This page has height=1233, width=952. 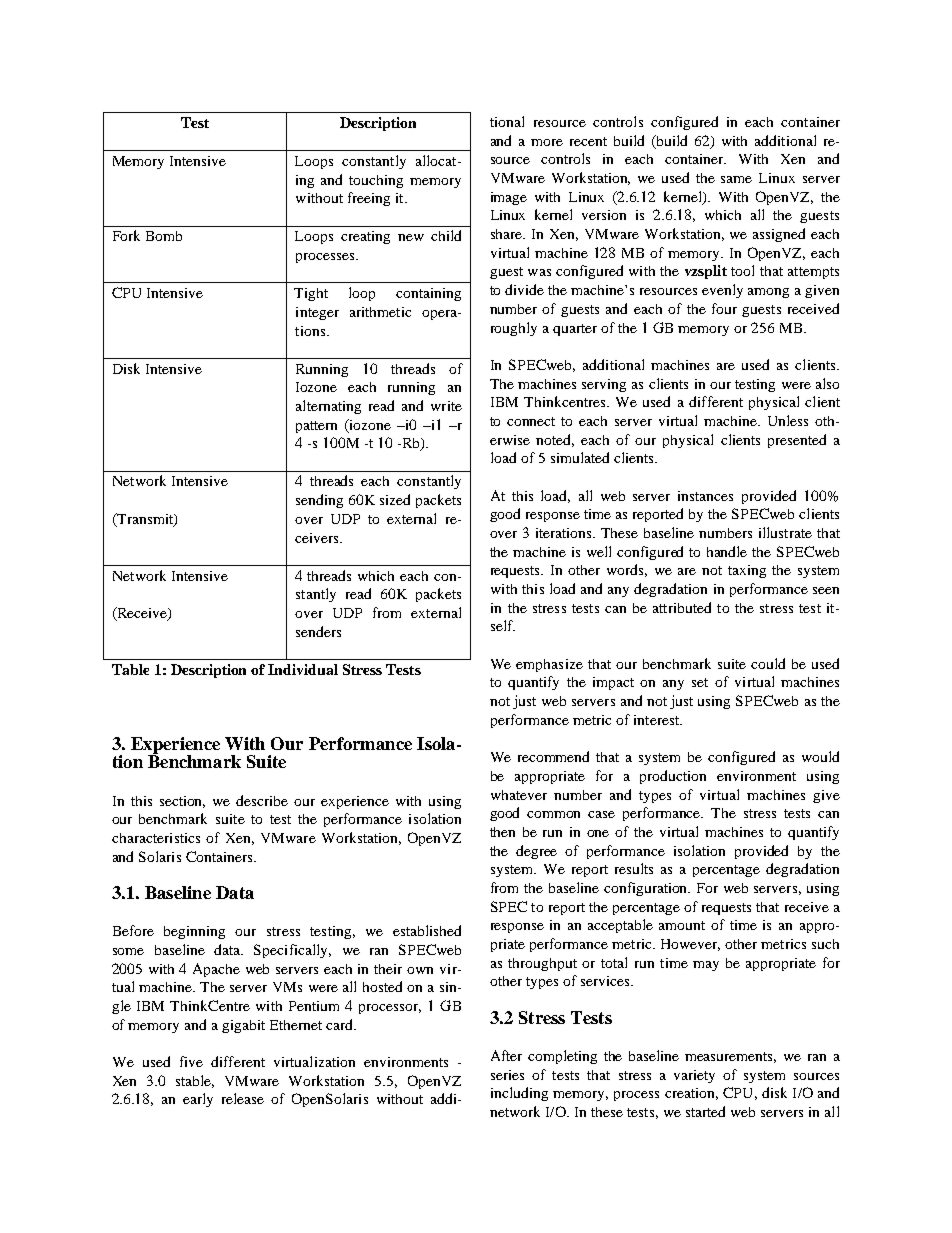 I want to click on series, so click(x=507, y=1075).
